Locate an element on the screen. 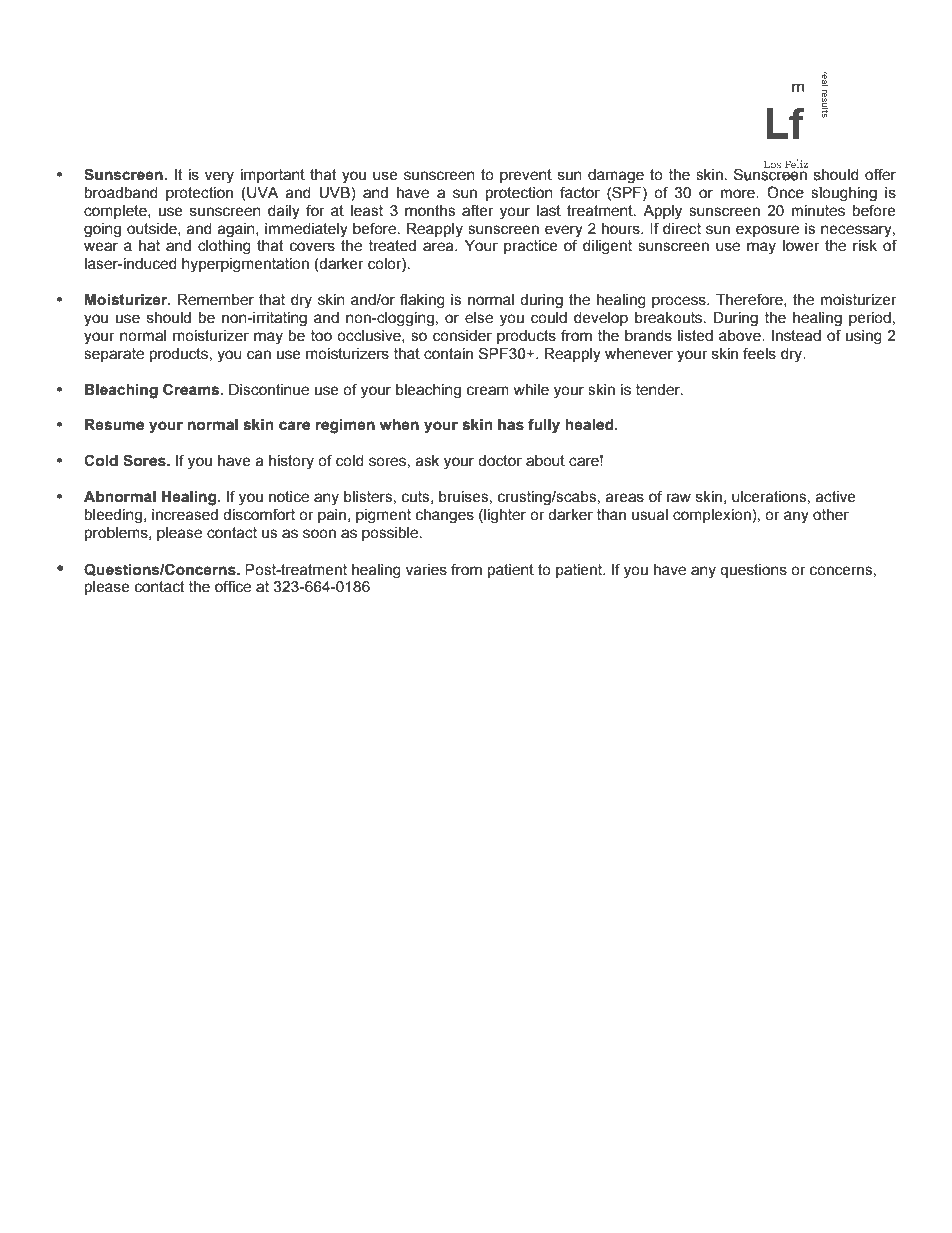 This screenshot has height=1233, width=952. lower is located at coordinates (801, 246).
